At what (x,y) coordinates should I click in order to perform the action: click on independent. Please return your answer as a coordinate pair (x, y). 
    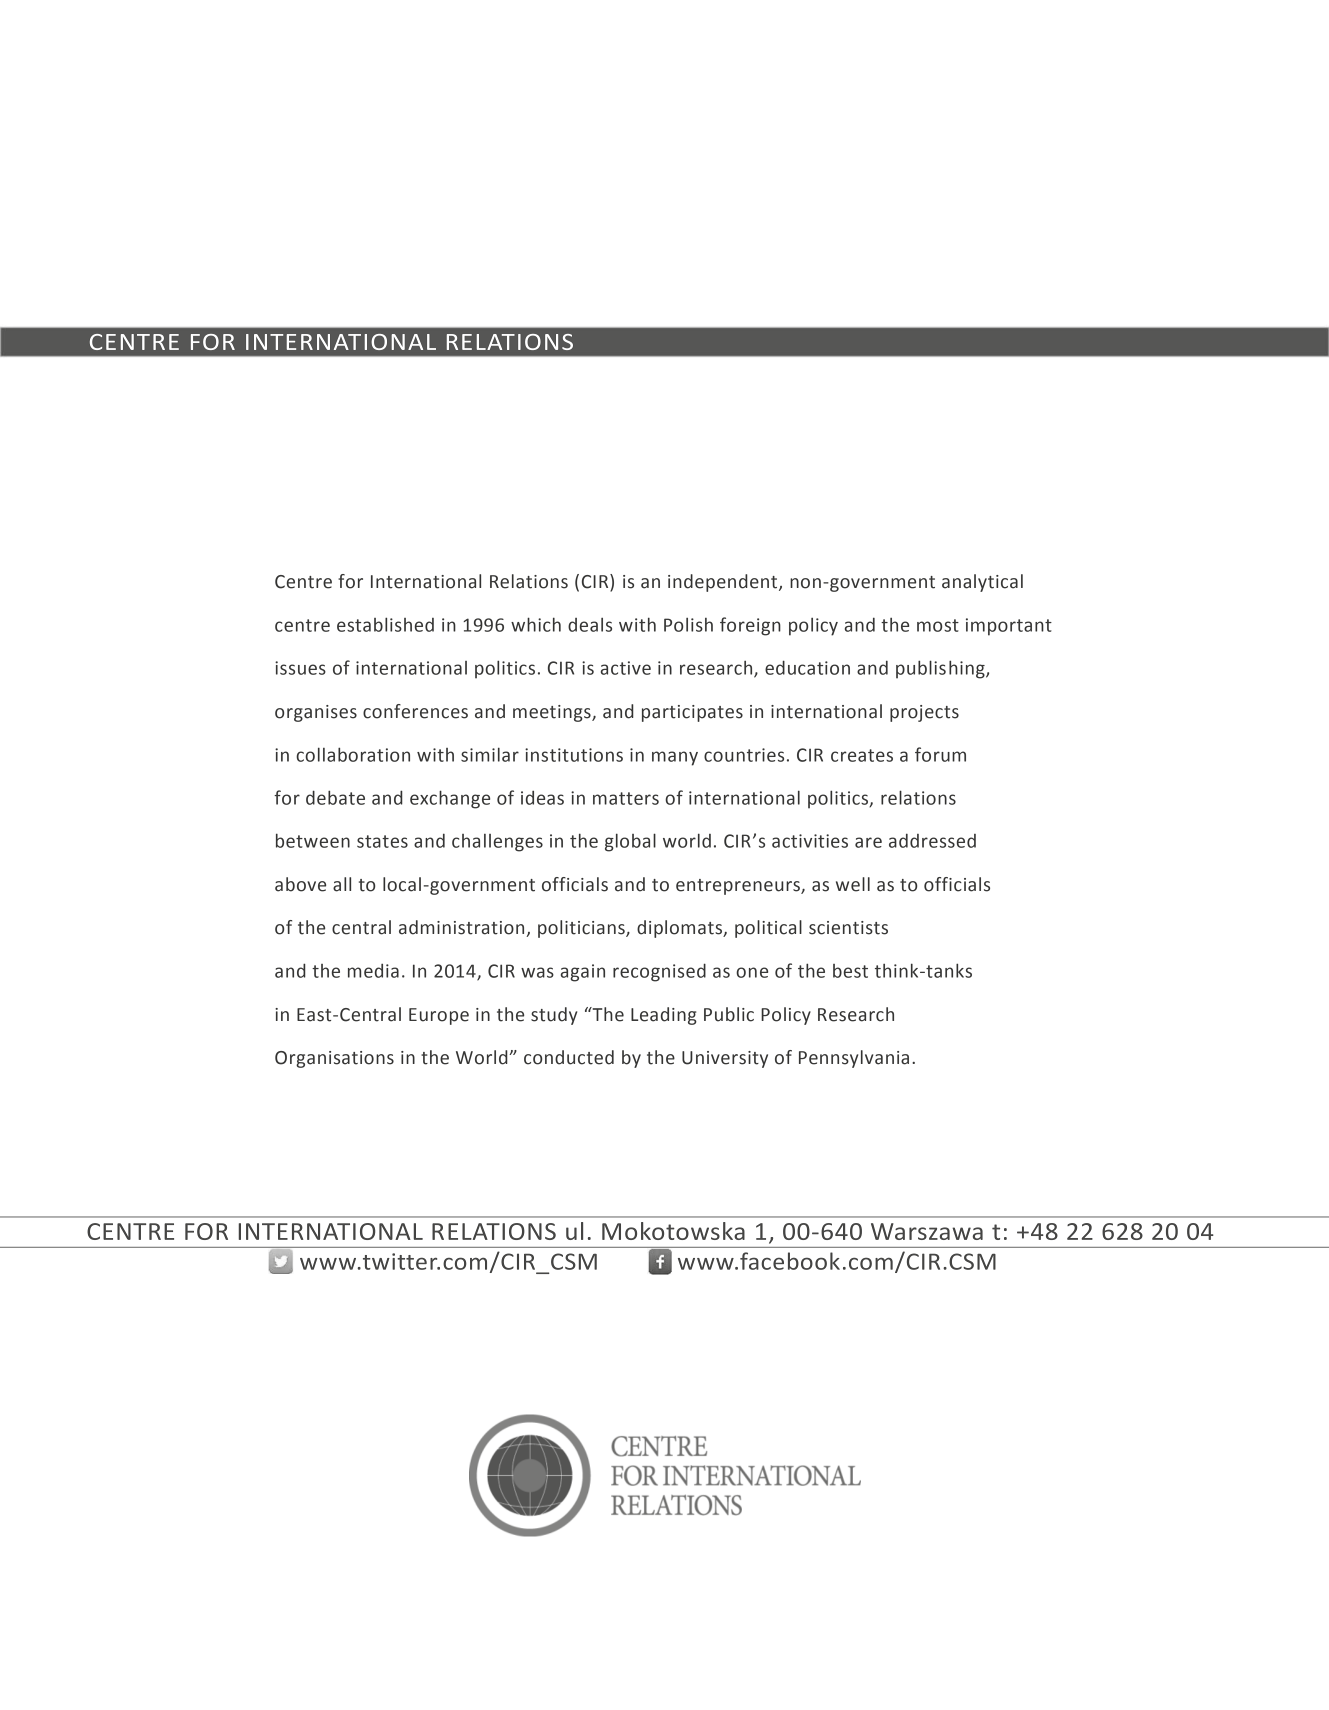
    Looking at the image, I should click on (724, 583).
